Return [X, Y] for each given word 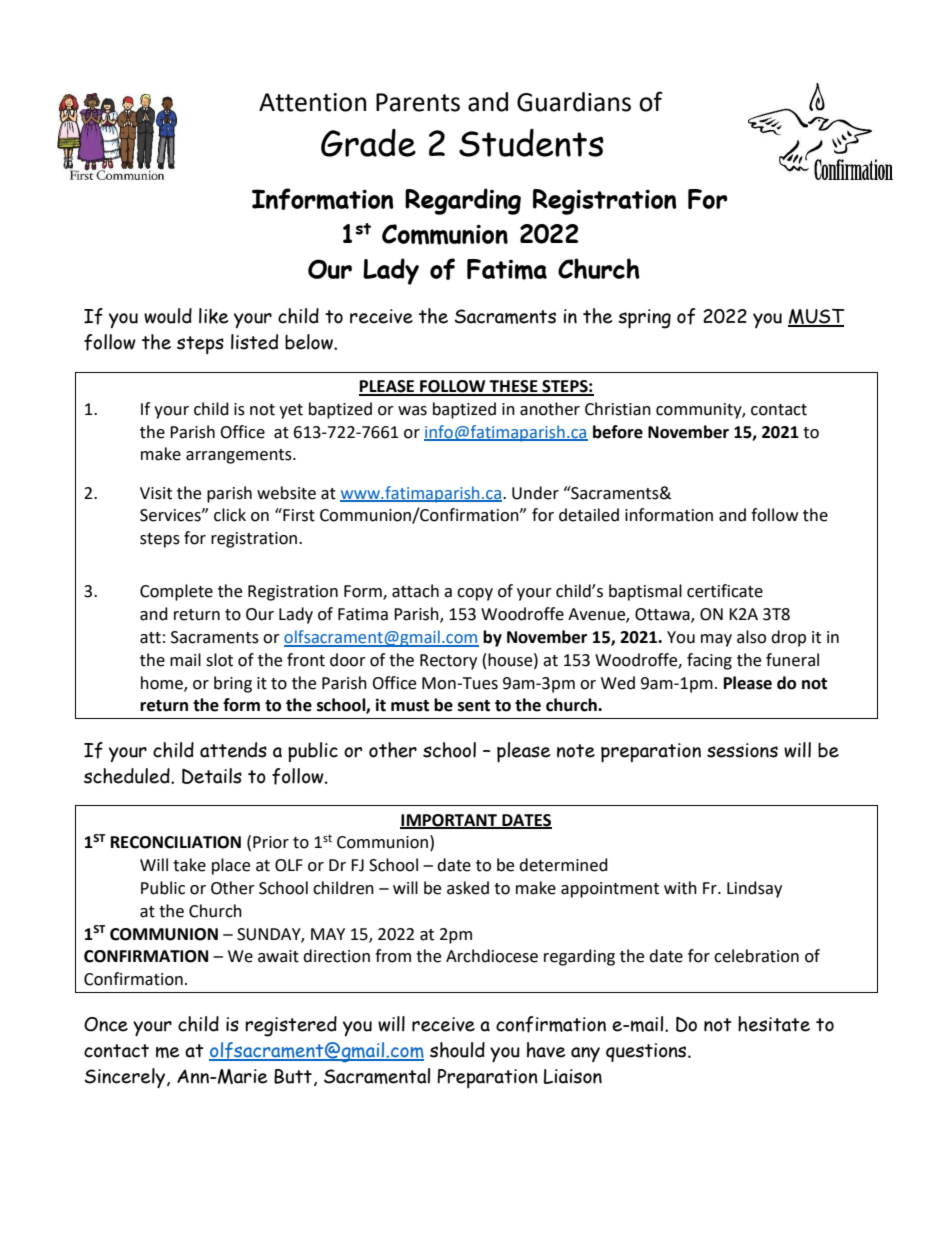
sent [474, 706]
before [618, 432]
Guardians [574, 102]
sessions [742, 750]
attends [233, 750]
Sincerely [126, 1078]
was [412, 411]
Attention [312, 102]
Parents [418, 102]
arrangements [240, 456]
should [457, 1050]
